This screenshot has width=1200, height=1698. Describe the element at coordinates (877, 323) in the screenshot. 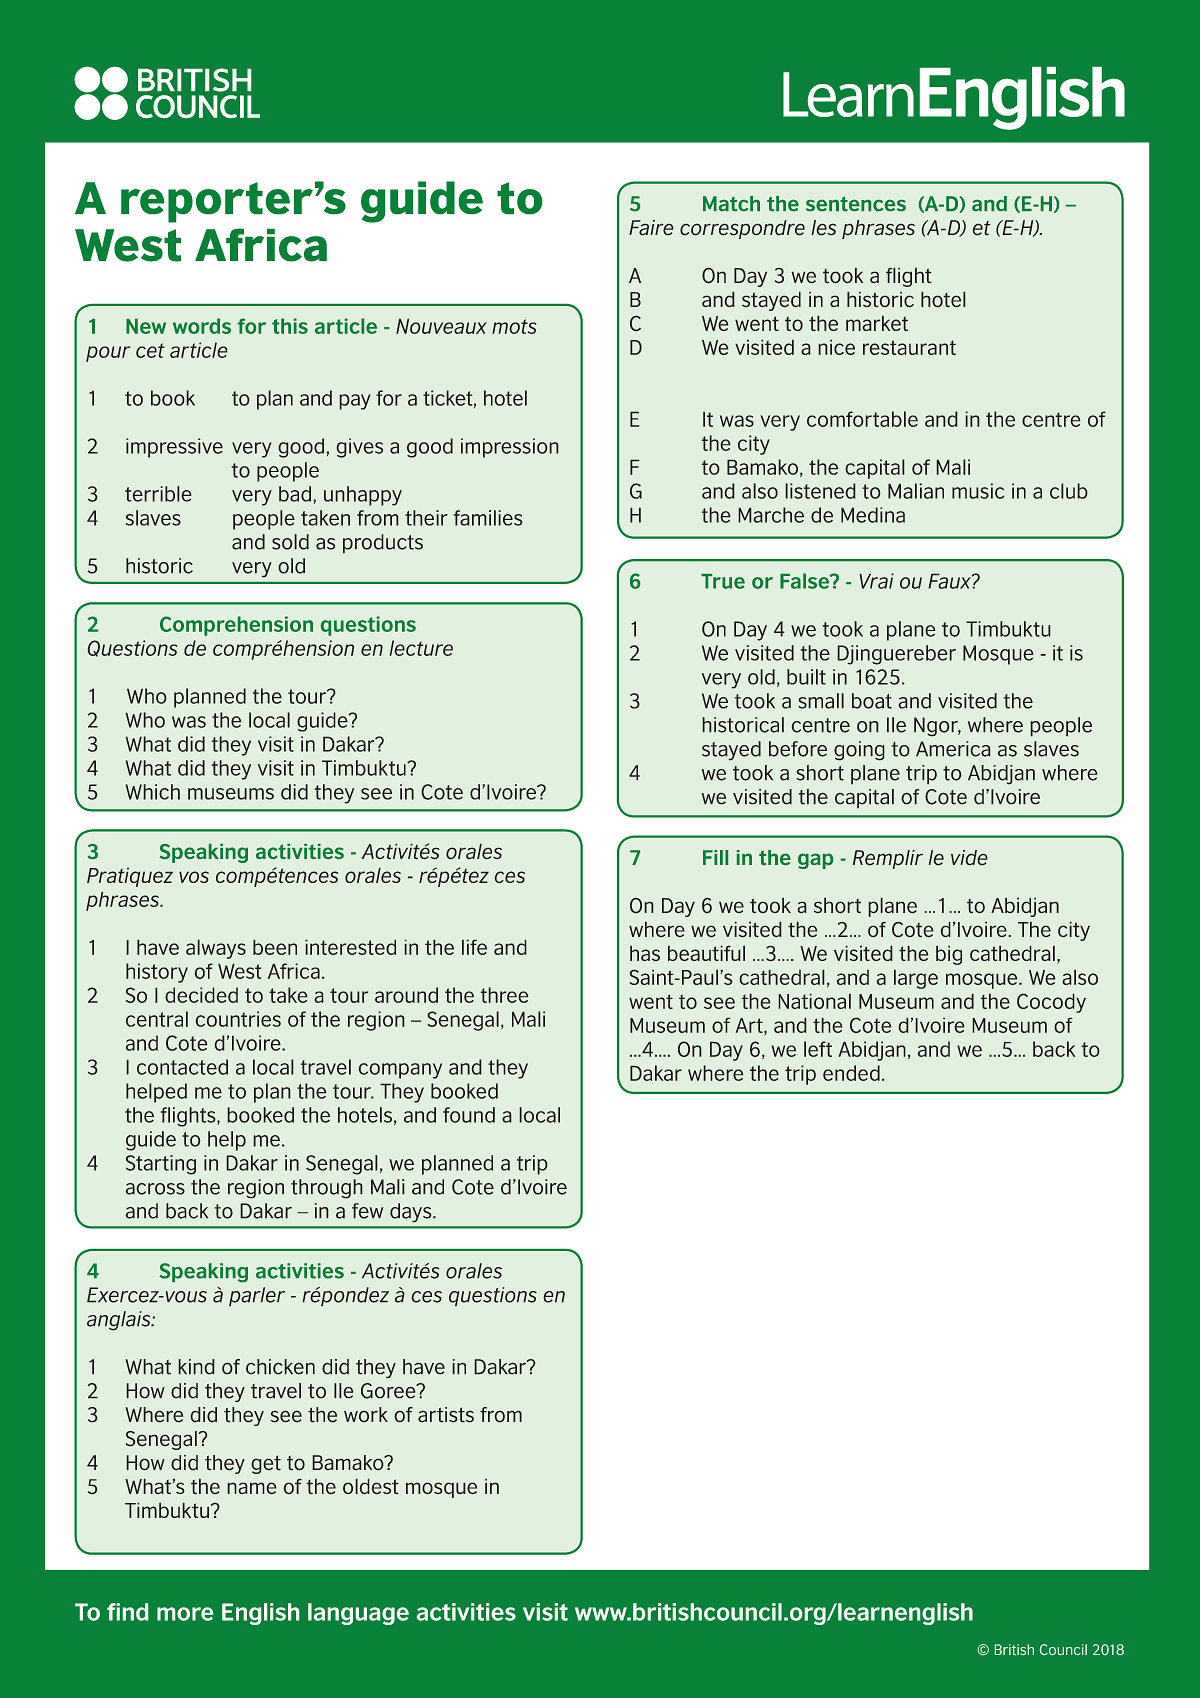

I see `market` at that location.
